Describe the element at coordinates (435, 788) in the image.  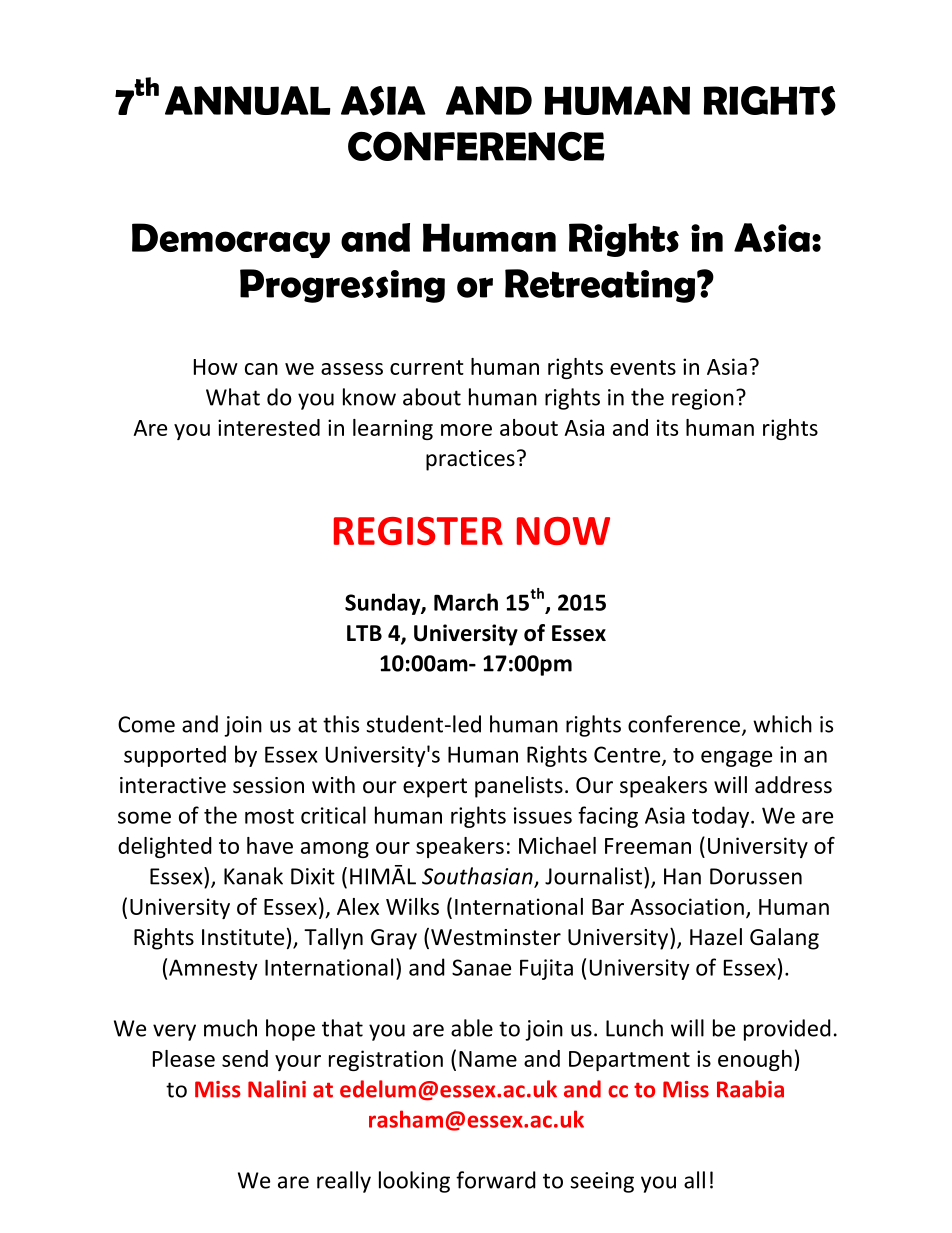
I see `expert` at that location.
